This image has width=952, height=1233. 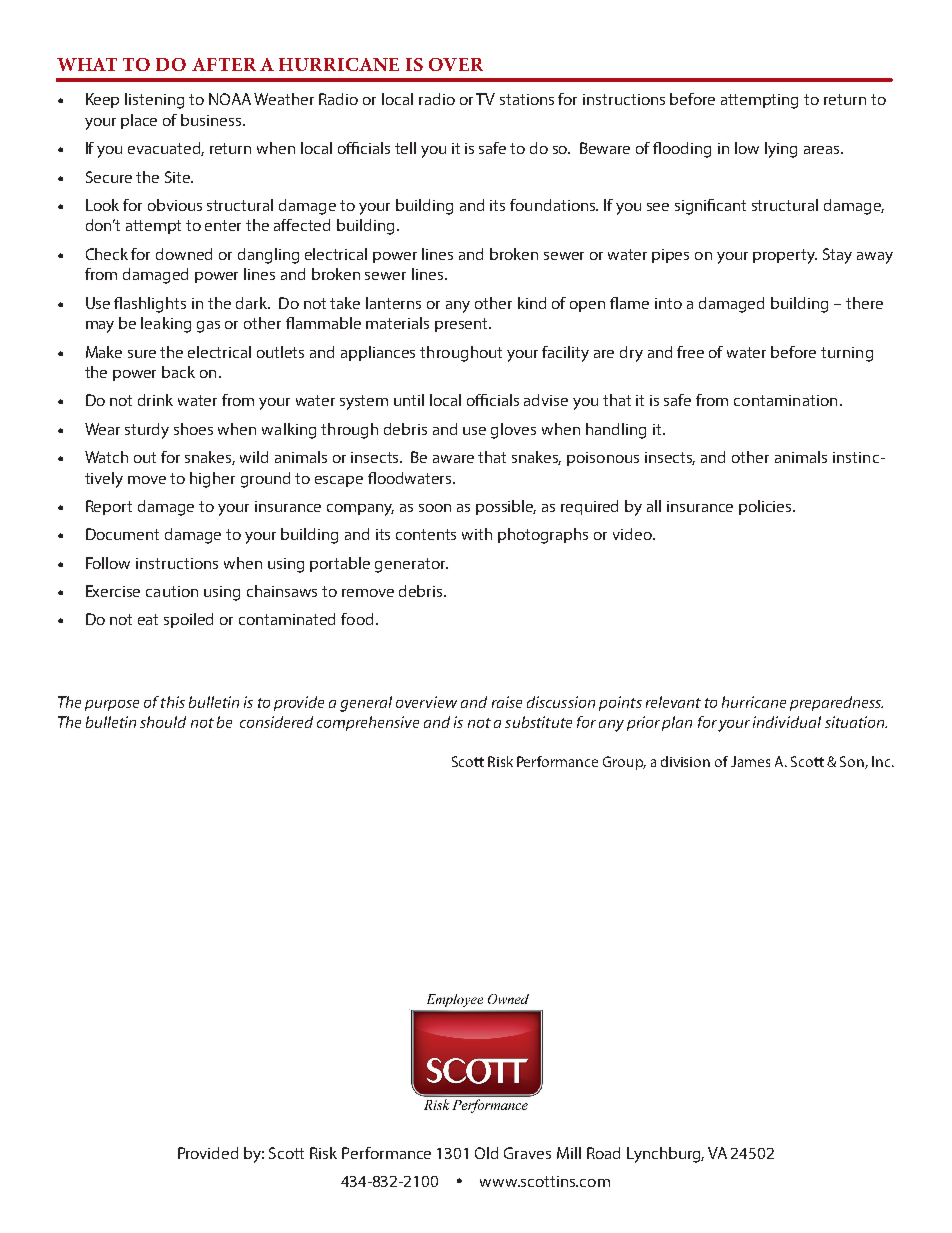 I want to click on Road, so click(x=603, y=1153).
